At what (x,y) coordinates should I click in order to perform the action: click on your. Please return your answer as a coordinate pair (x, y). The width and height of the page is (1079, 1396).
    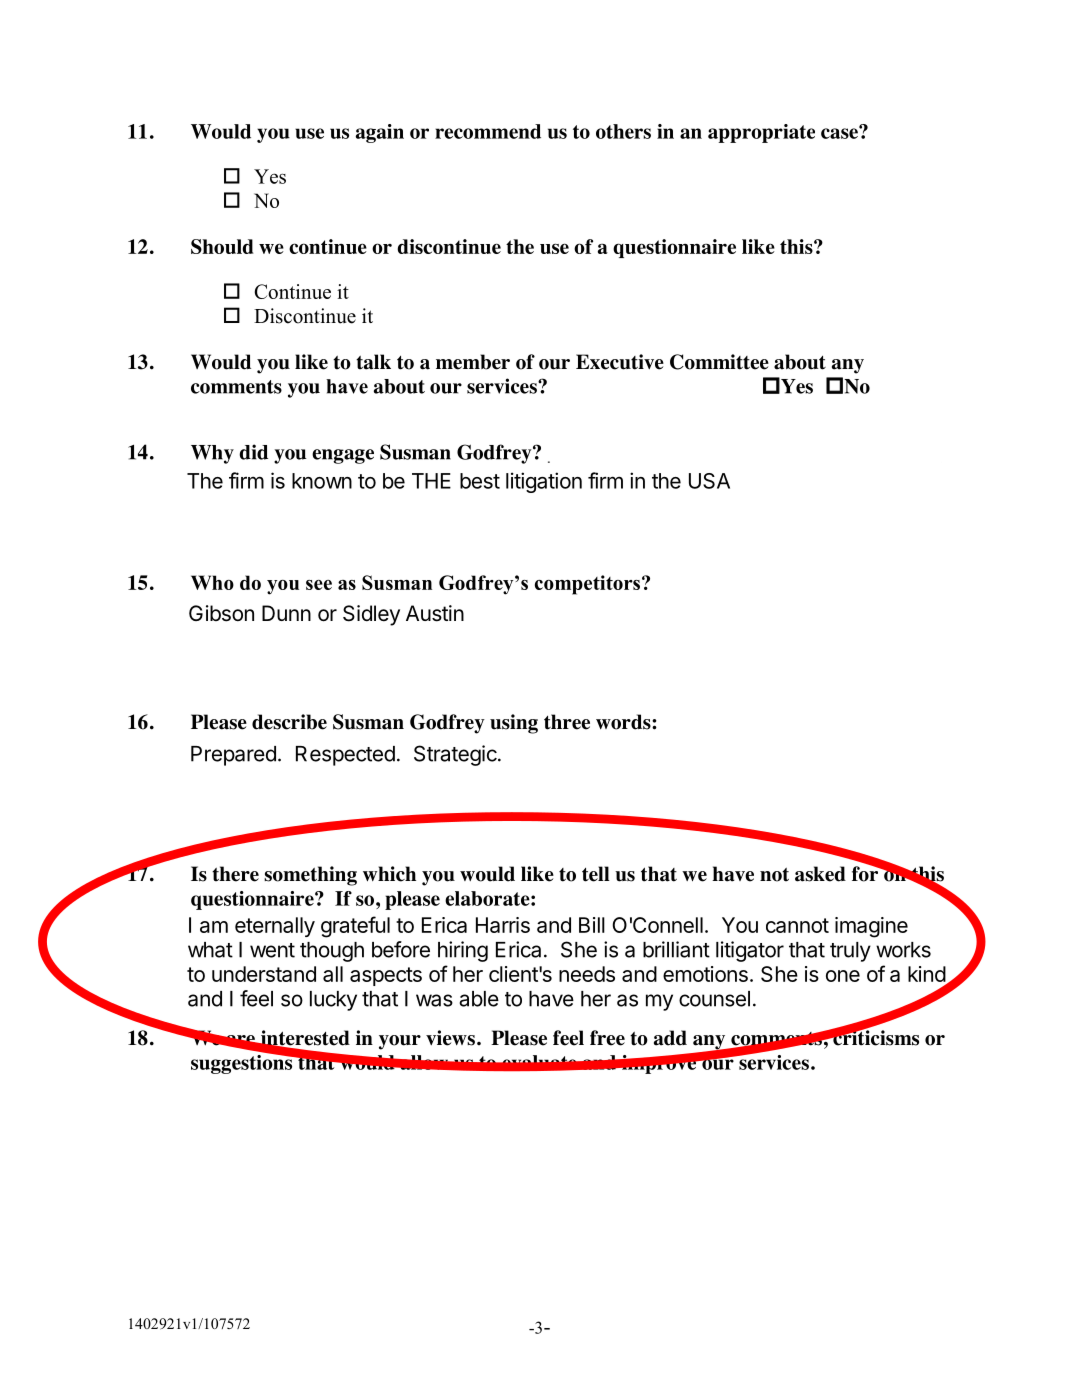
    Looking at the image, I should click on (400, 1042).
